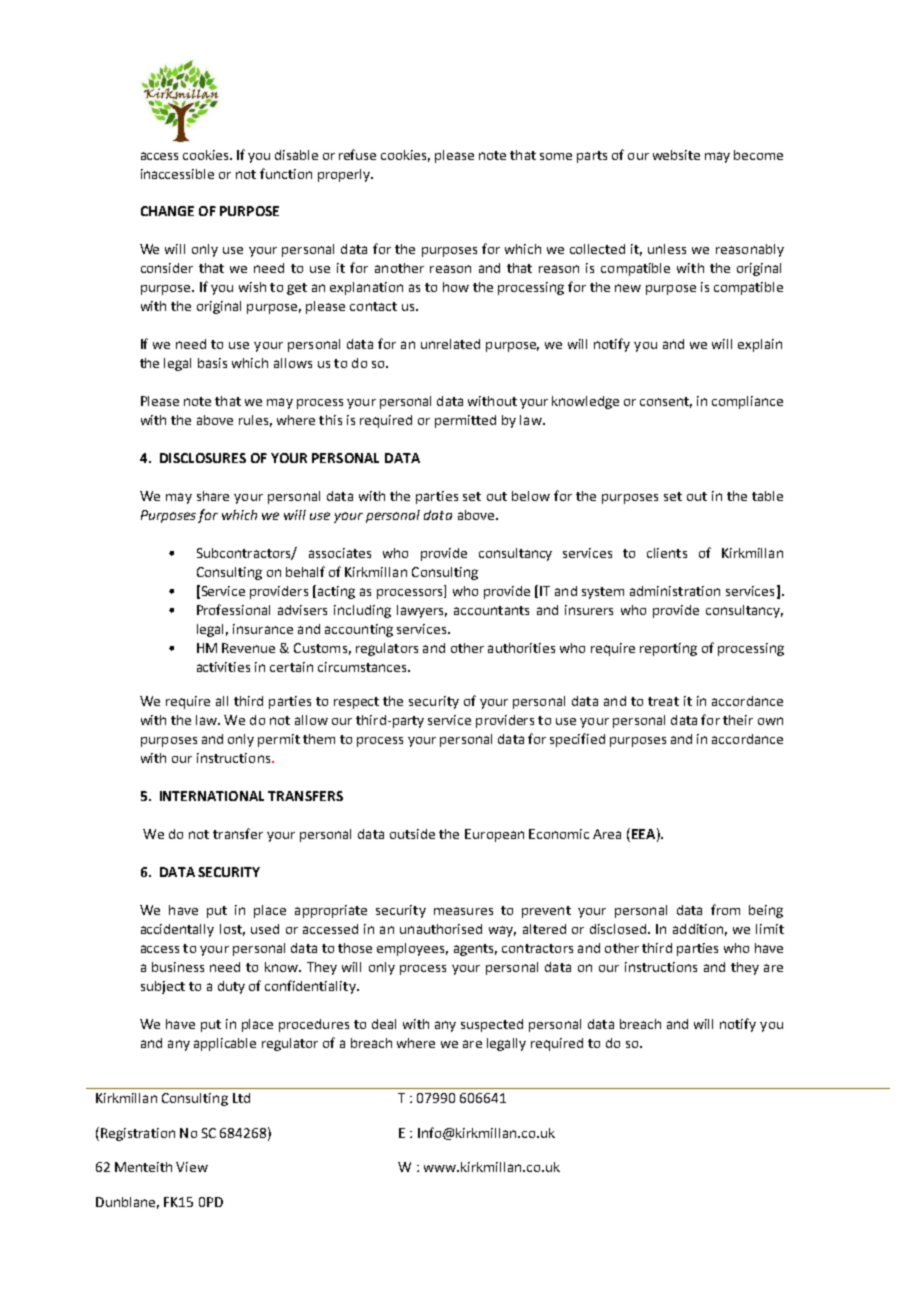 The height and width of the document is (1308, 924). I want to click on CHANGE, so click(167, 211).
